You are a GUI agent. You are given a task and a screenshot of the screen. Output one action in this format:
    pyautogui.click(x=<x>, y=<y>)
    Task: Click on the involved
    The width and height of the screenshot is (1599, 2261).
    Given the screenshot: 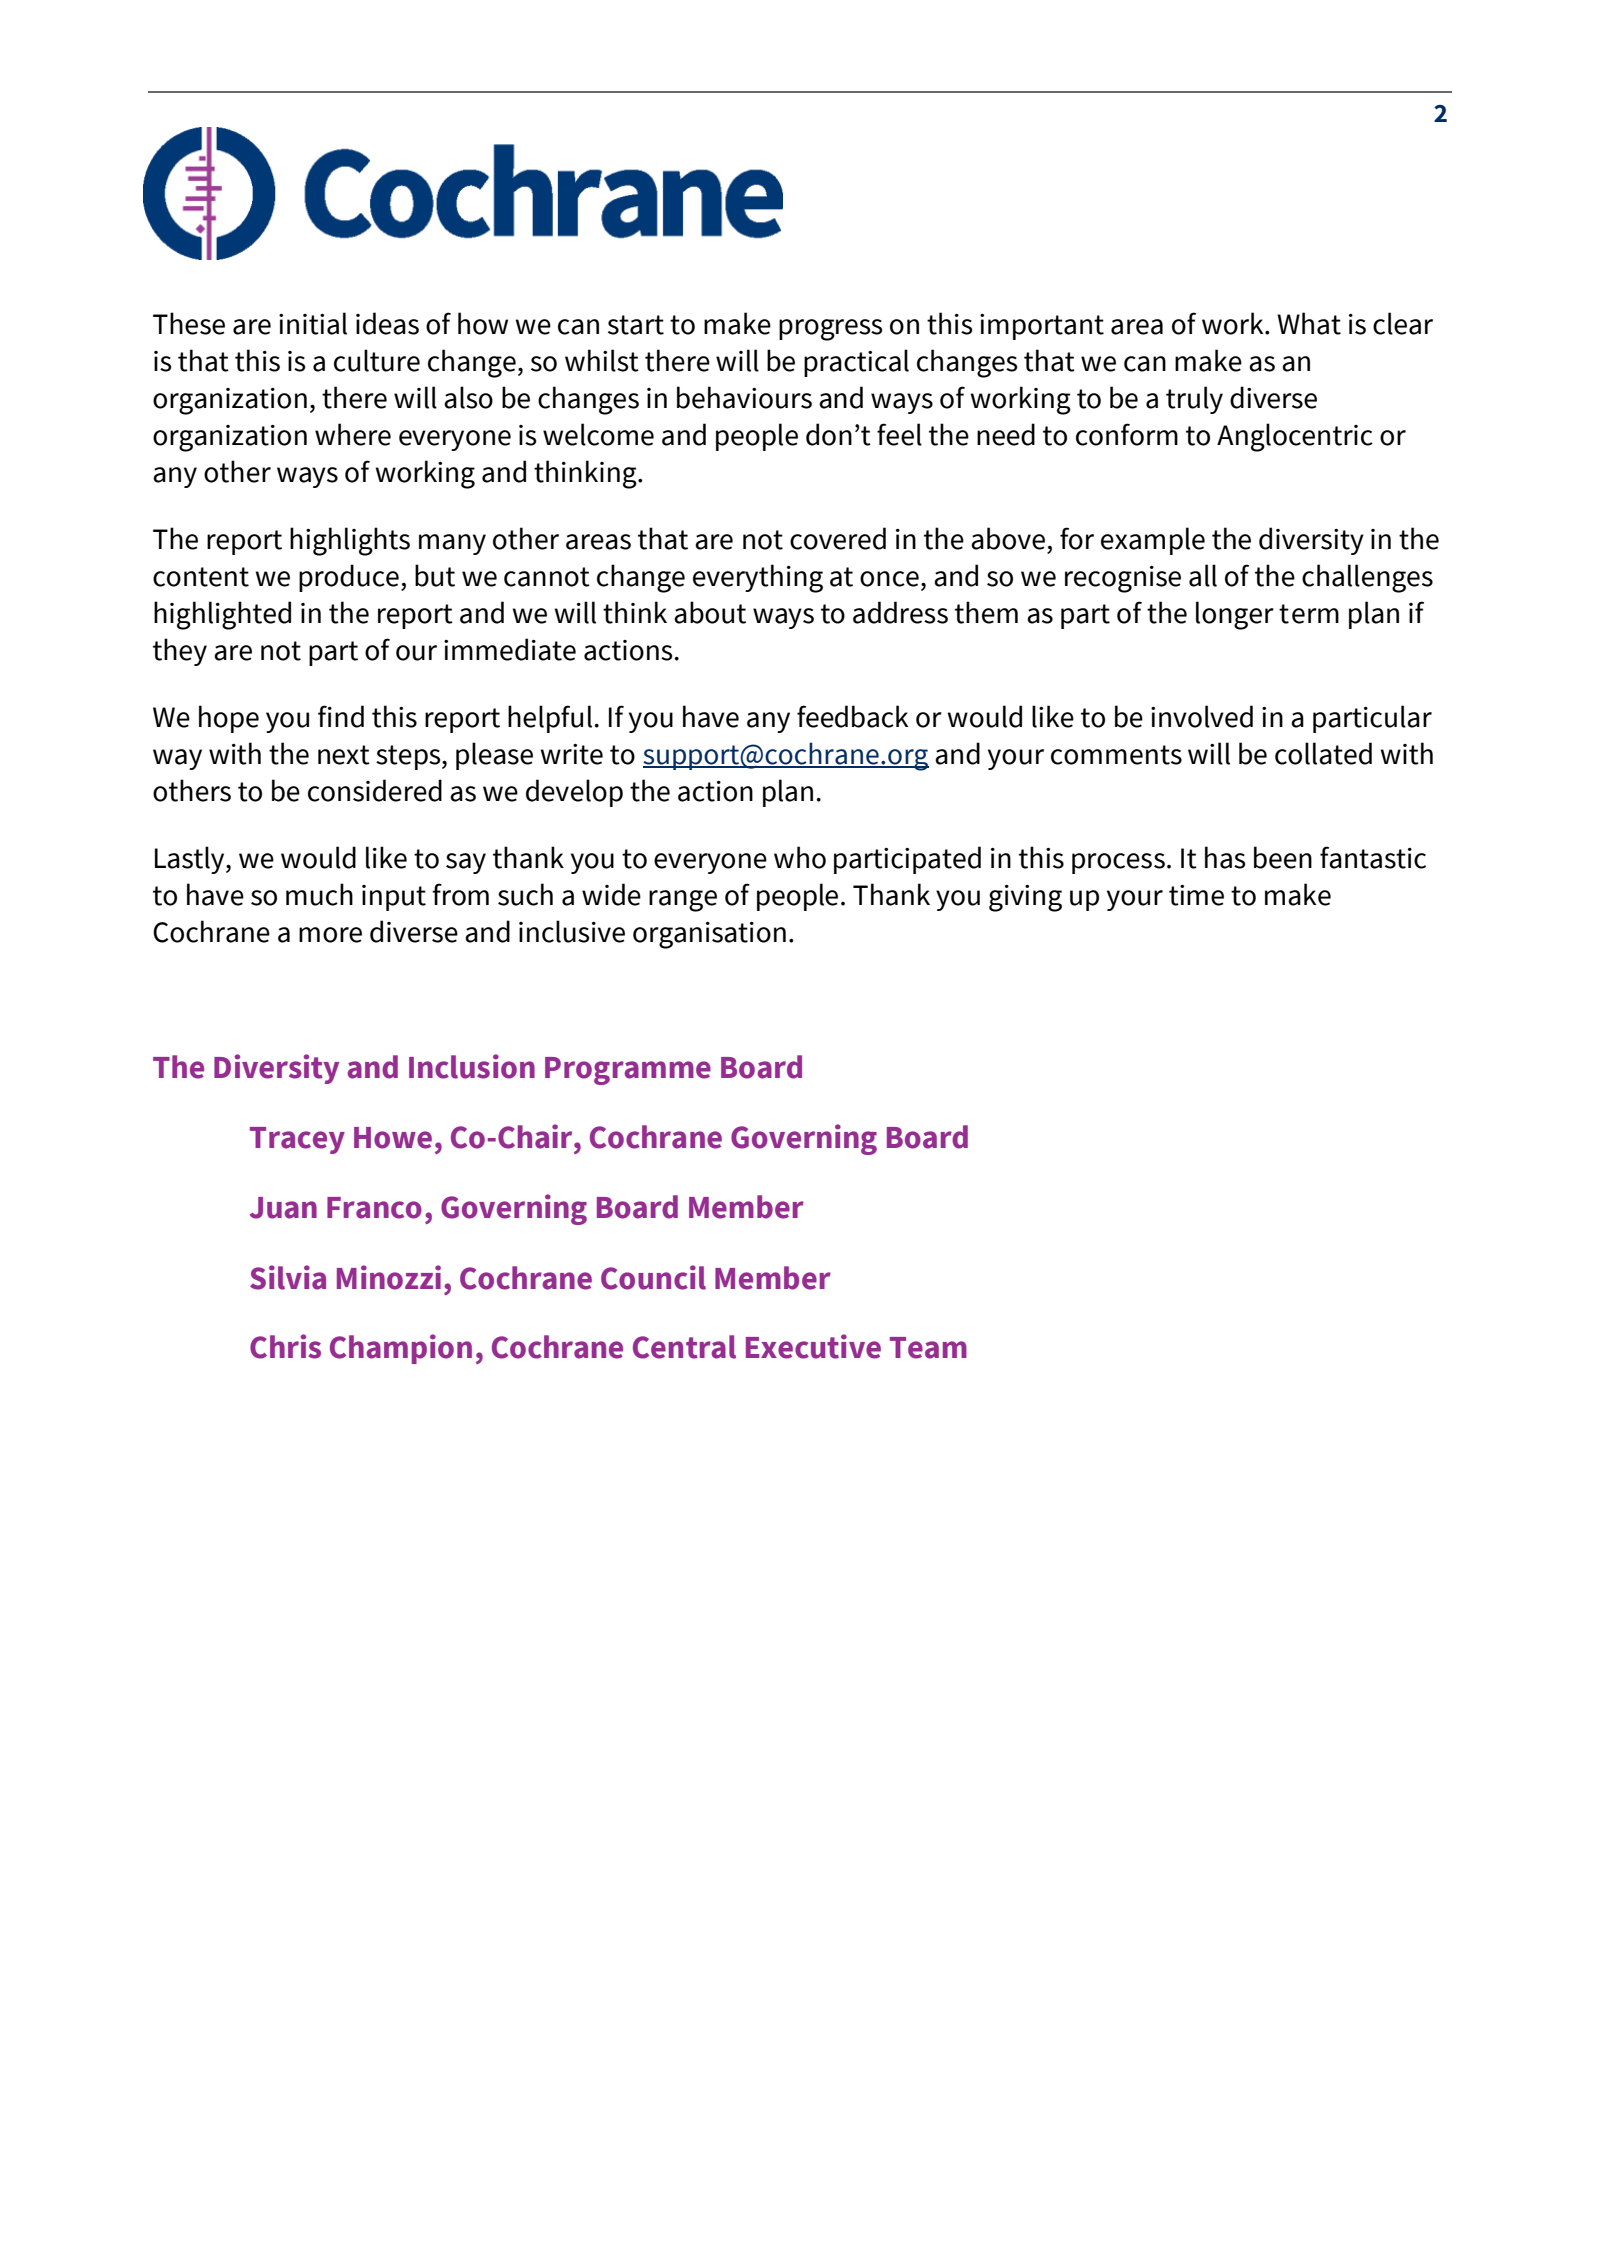 What is the action you would take?
    pyautogui.click(x=1202, y=716)
